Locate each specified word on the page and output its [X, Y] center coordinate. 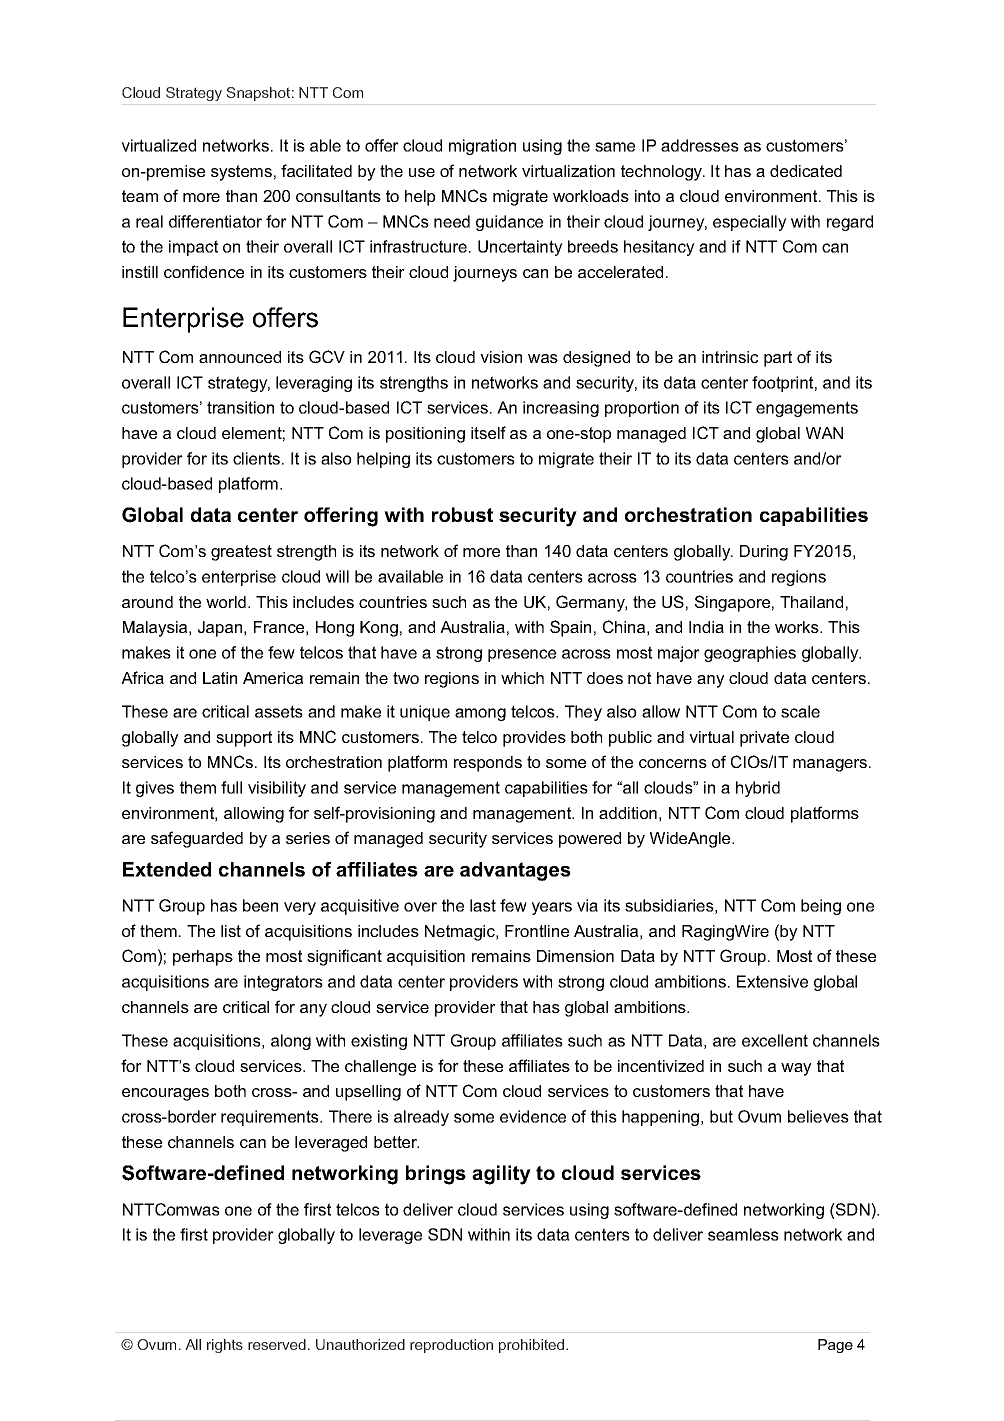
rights [225, 1346]
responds [488, 764]
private [764, 739]
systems [241, 173]
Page [835, 1346]
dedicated [806, 171]
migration [482, 147]
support [244, 739]
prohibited [533, 1346]
